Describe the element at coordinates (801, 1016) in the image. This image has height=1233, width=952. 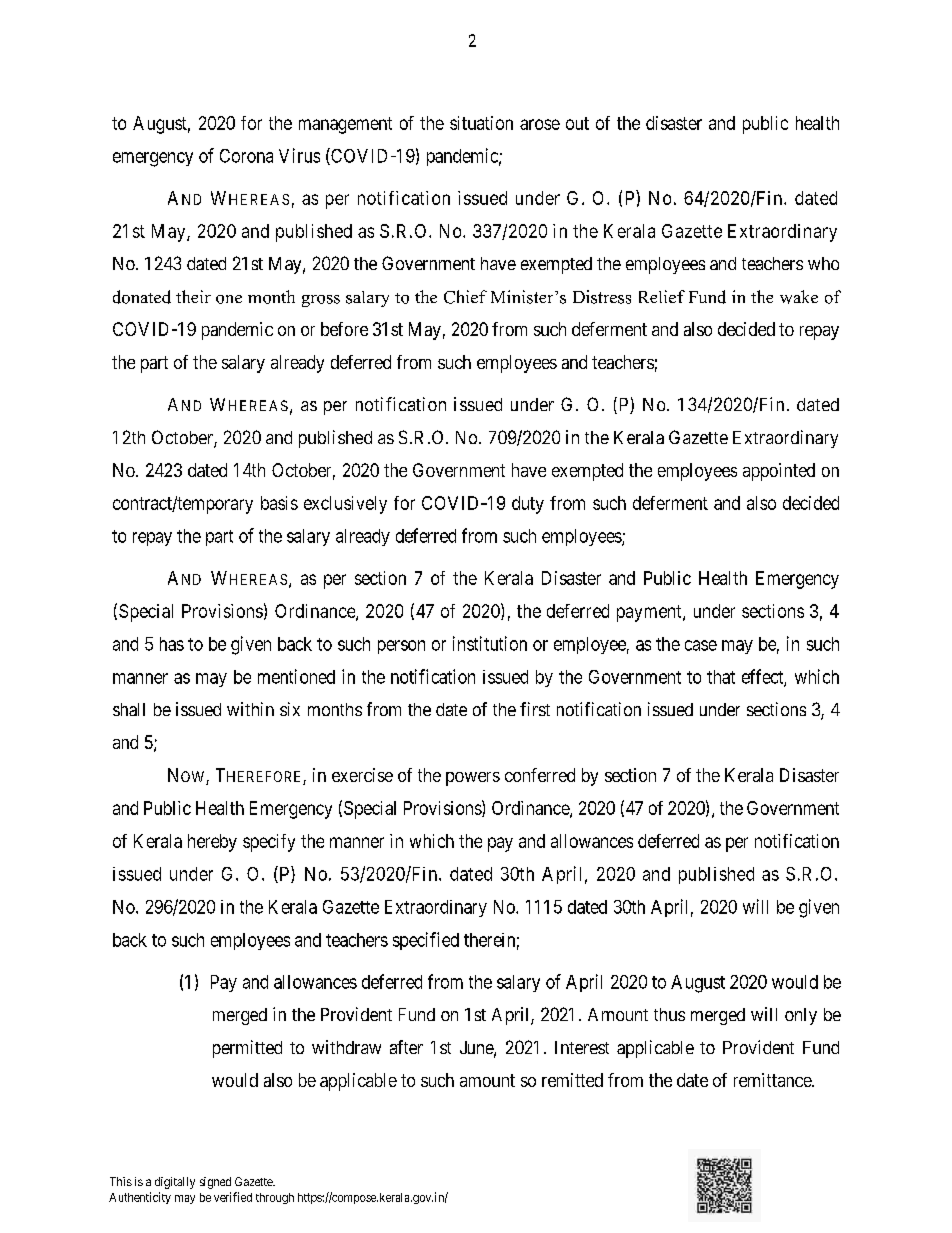
I see `only` at that location.
